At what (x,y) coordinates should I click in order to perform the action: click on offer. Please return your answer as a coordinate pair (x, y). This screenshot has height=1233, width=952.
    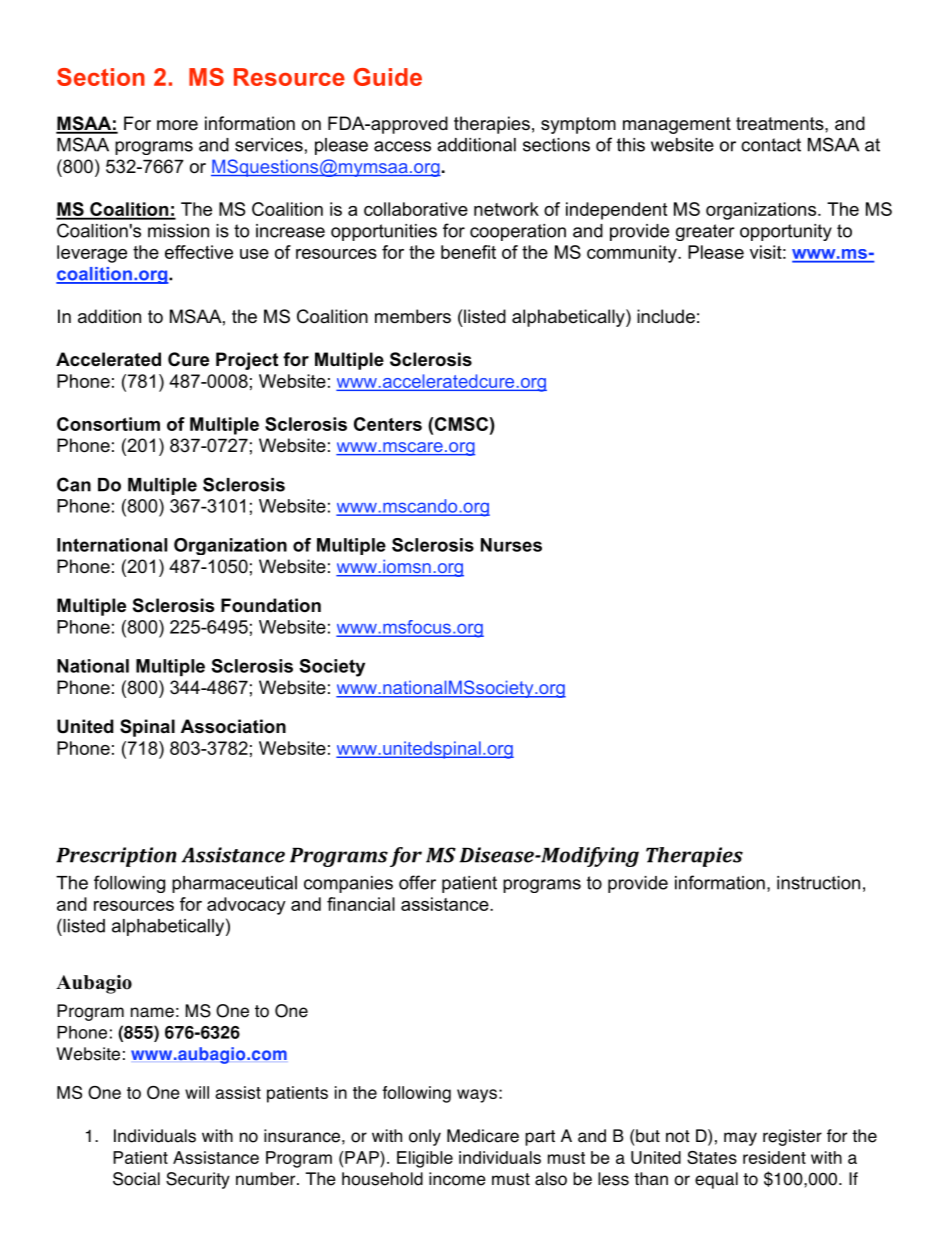
    Looking at the image, I should click on (417, 882).
